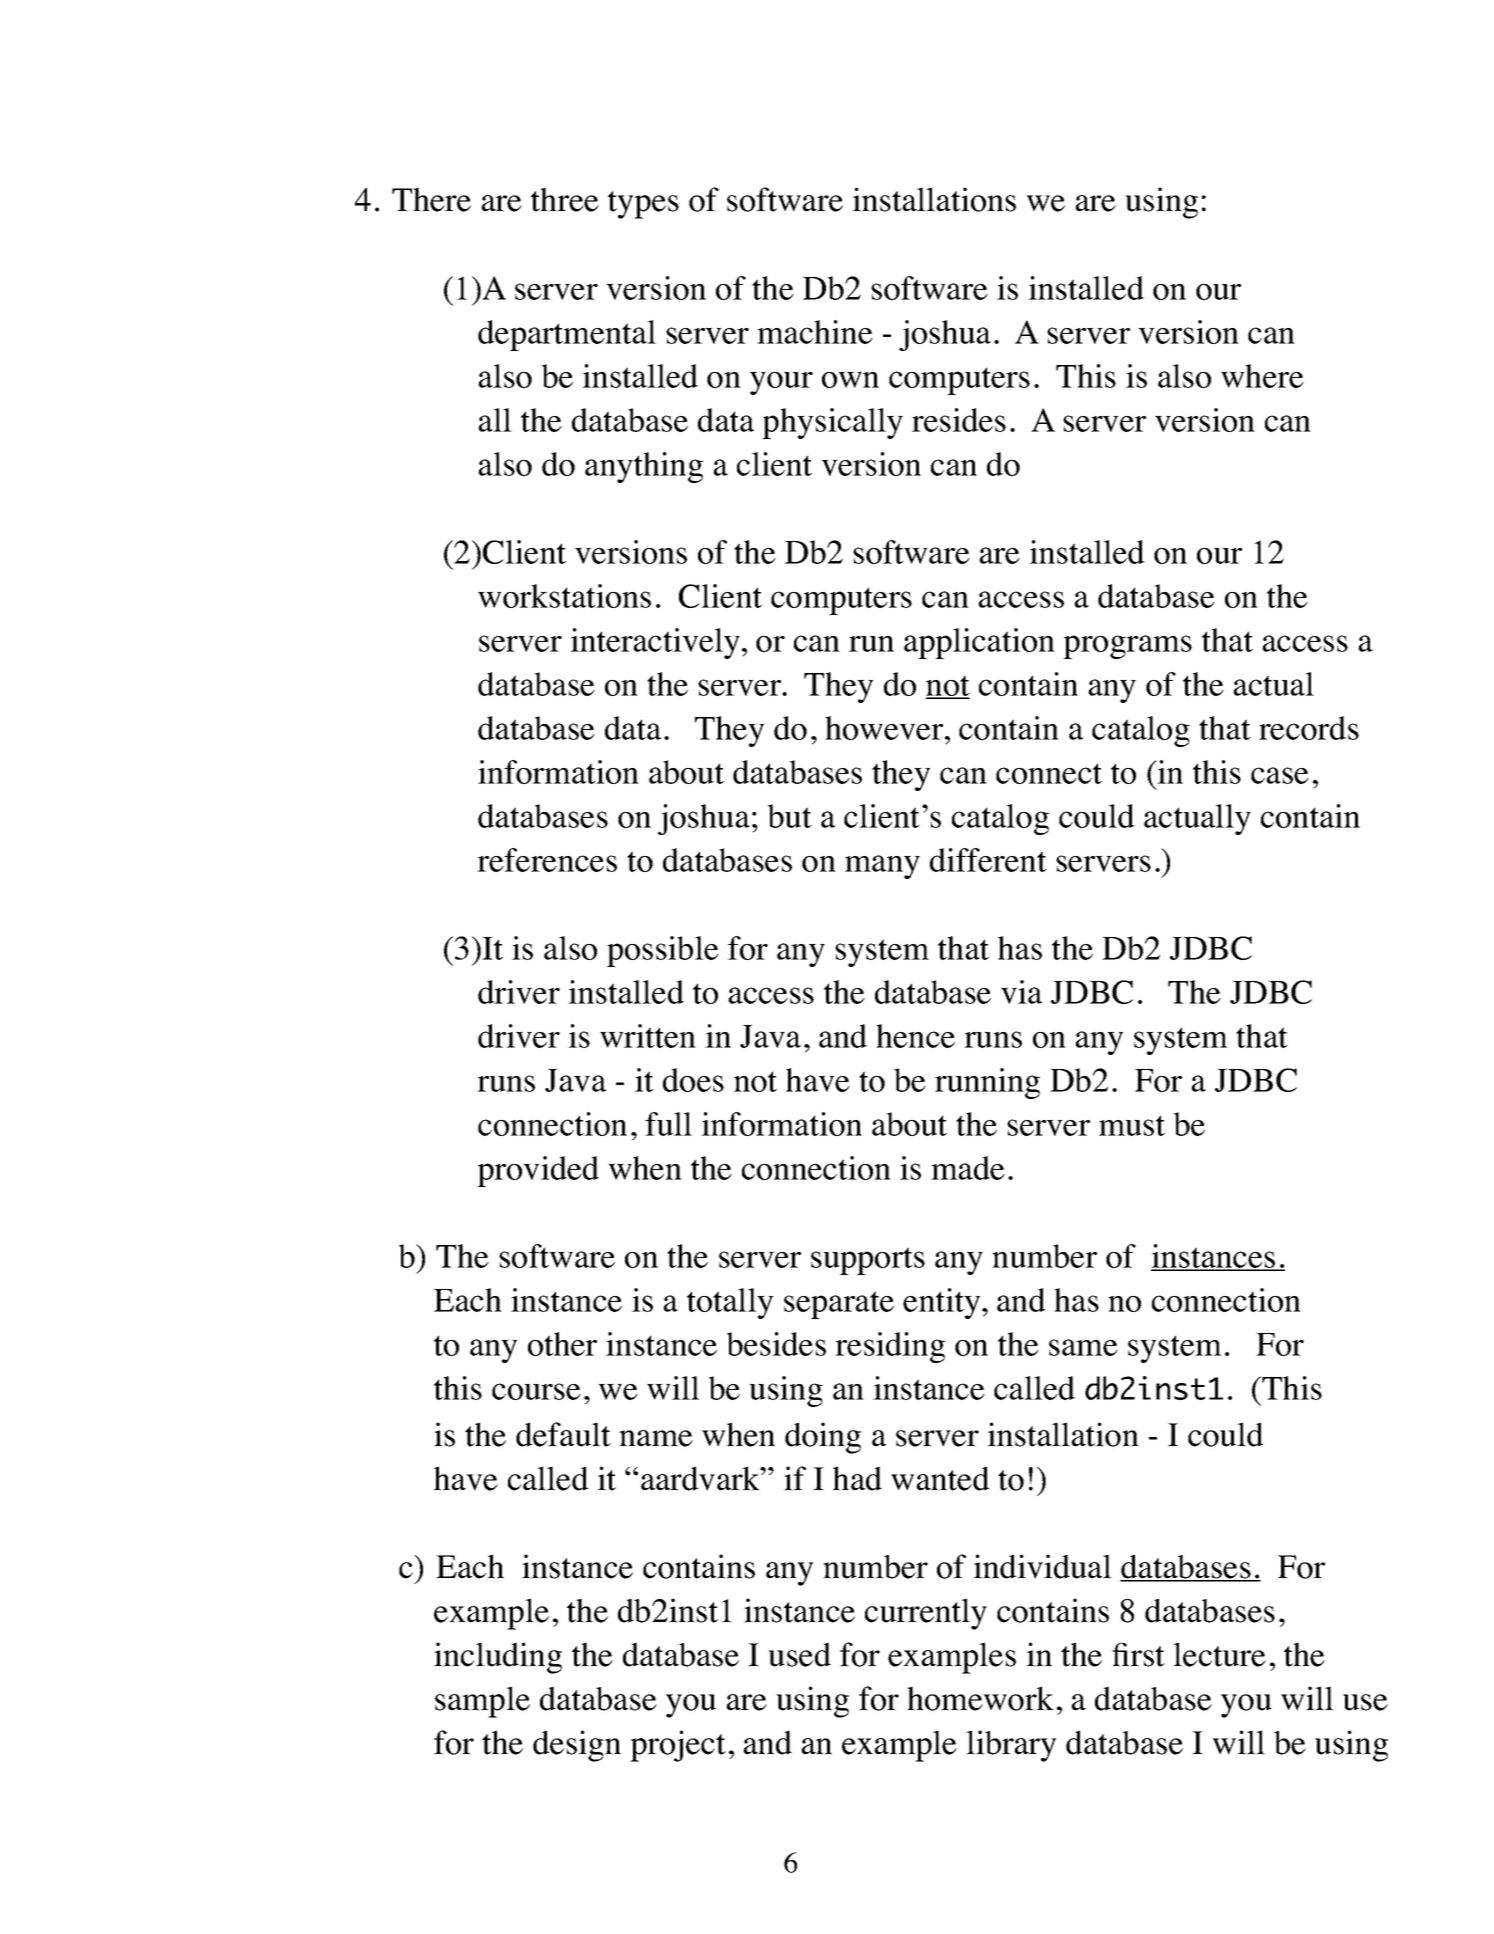 This screenshot has width=1494, height=1934. Describe the element at coordinates (547, 860) in the screenshot. I see `references` at that location.
